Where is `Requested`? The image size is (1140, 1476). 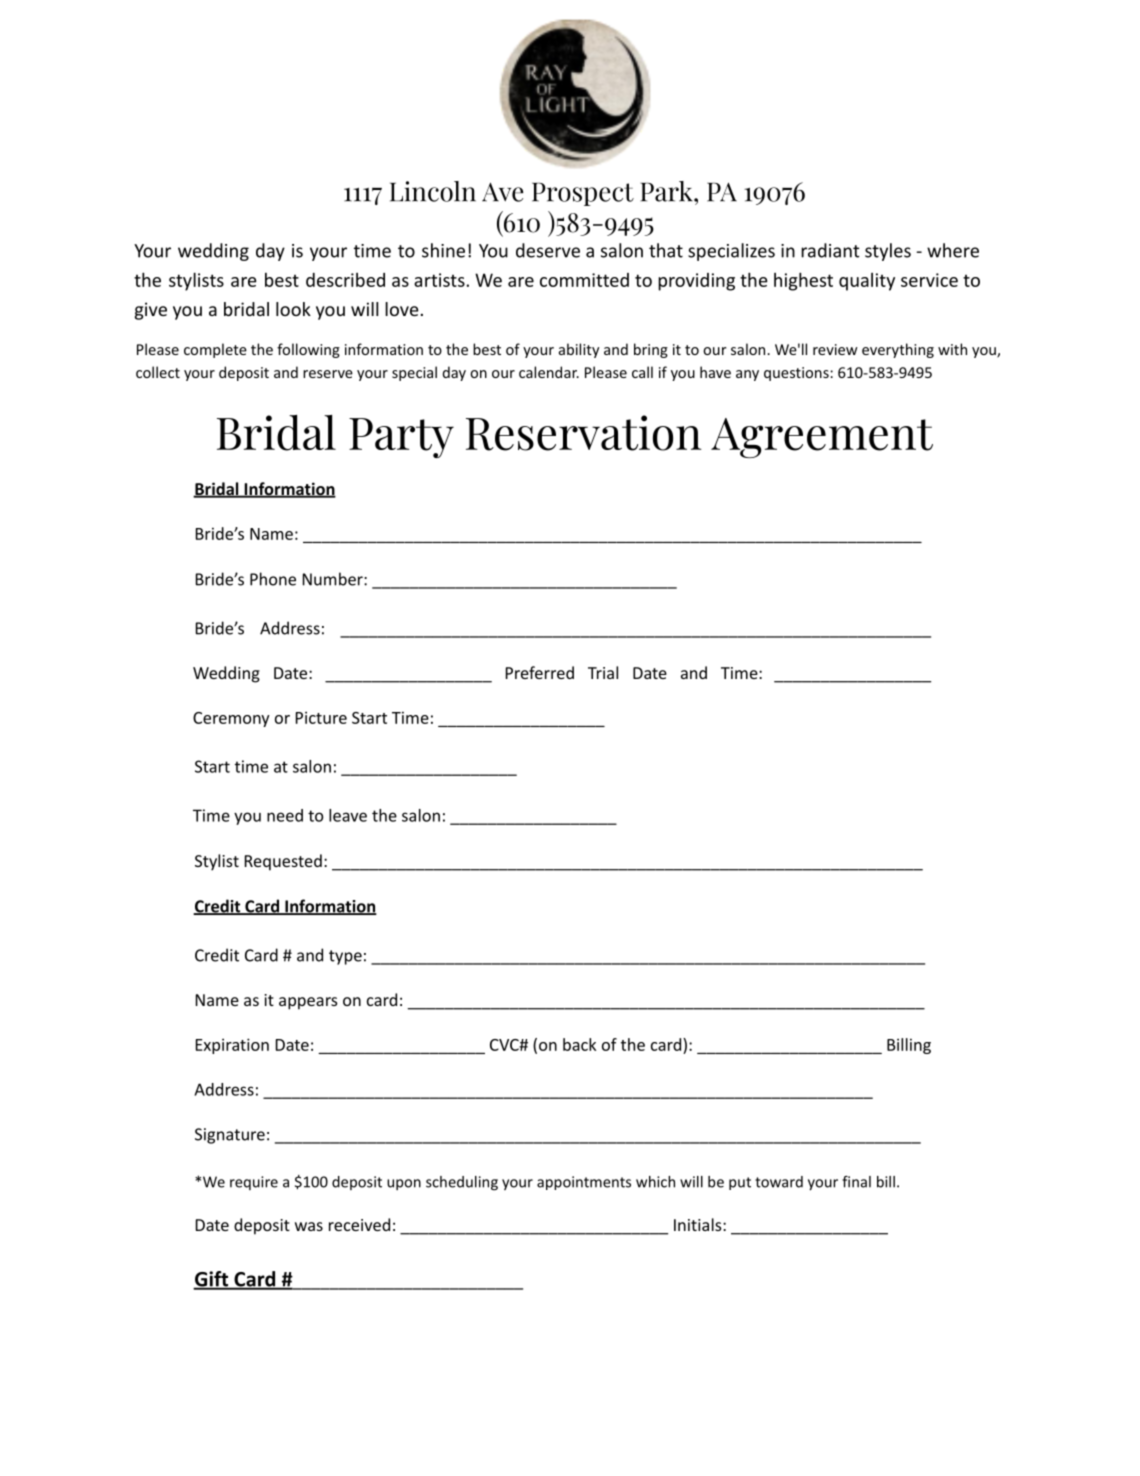
Requested is located at coordinates (283, 862).
